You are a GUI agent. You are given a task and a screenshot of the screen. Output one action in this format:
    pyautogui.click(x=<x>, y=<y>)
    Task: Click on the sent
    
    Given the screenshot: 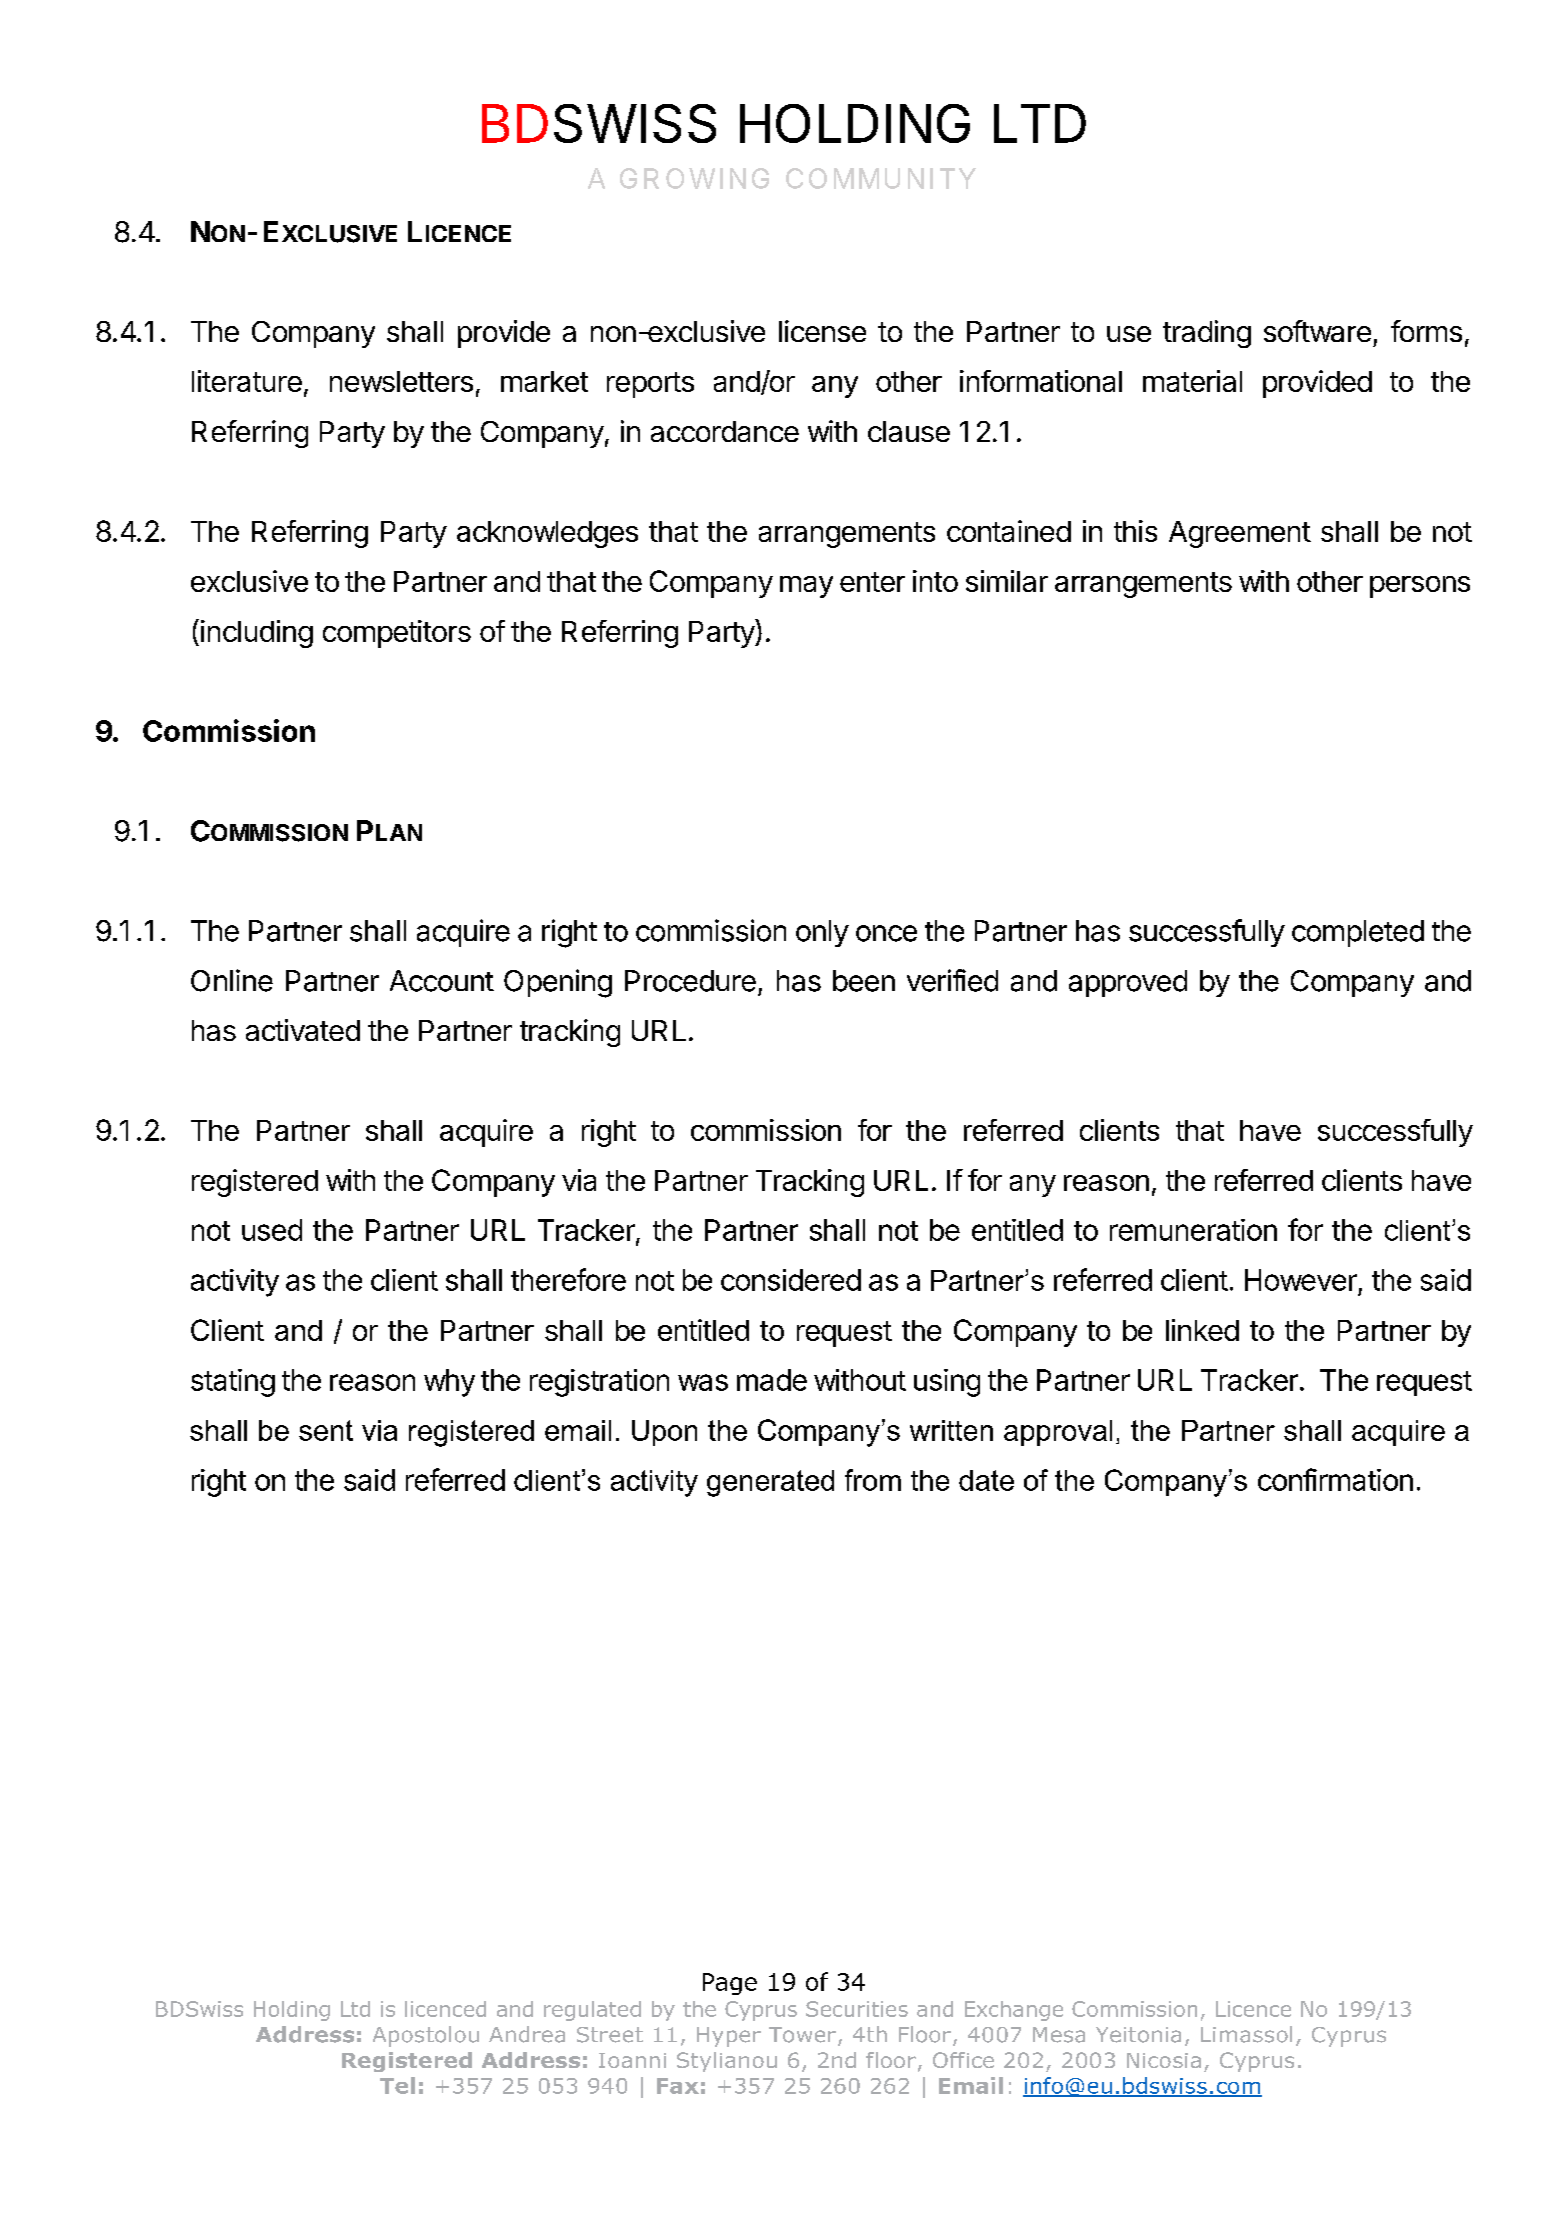 What is the action you would take?
    pyautogui.click(x=326, y=1430)
